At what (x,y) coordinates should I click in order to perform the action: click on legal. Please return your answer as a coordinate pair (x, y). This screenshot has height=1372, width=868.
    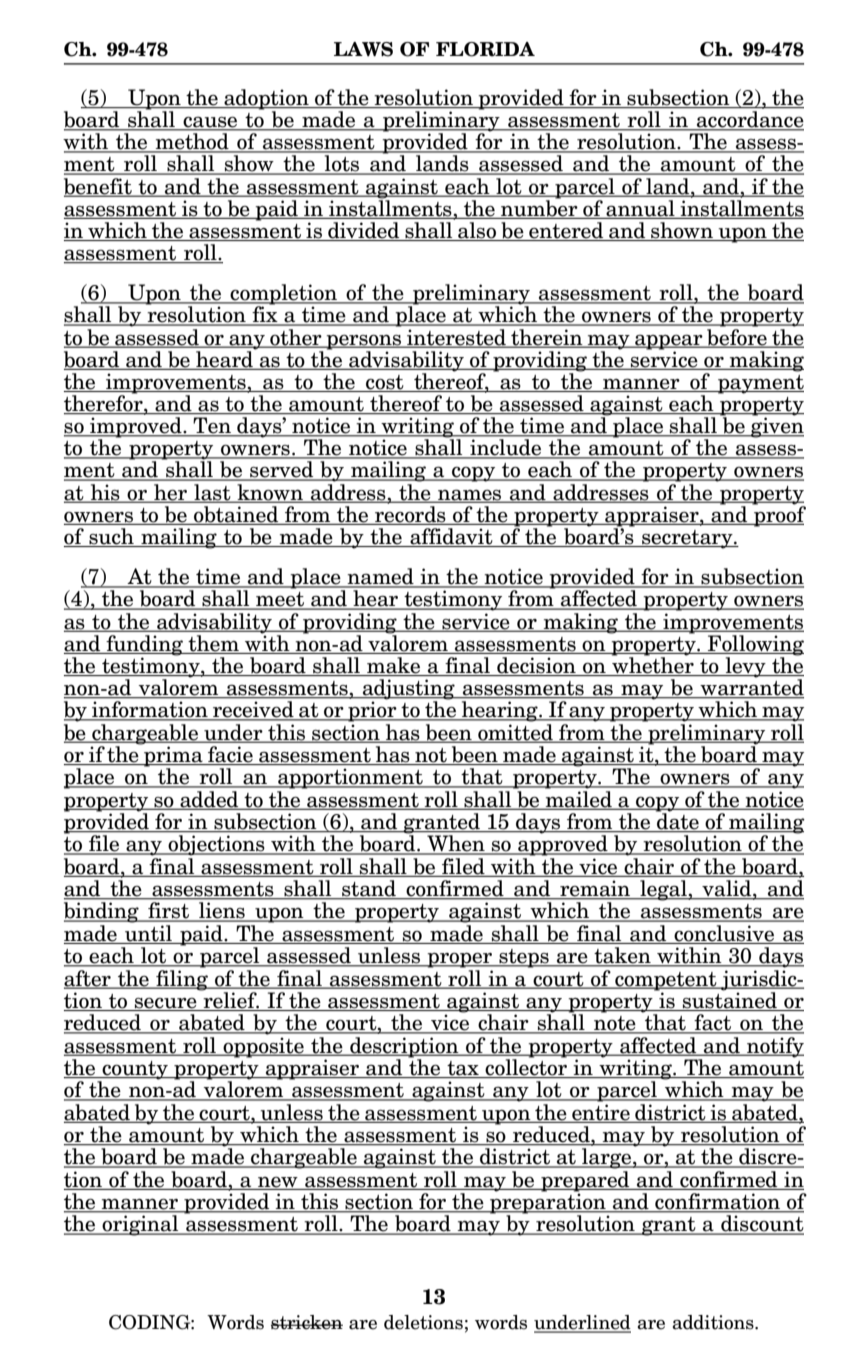
    Looking at the image, I should click on (663, 890).
